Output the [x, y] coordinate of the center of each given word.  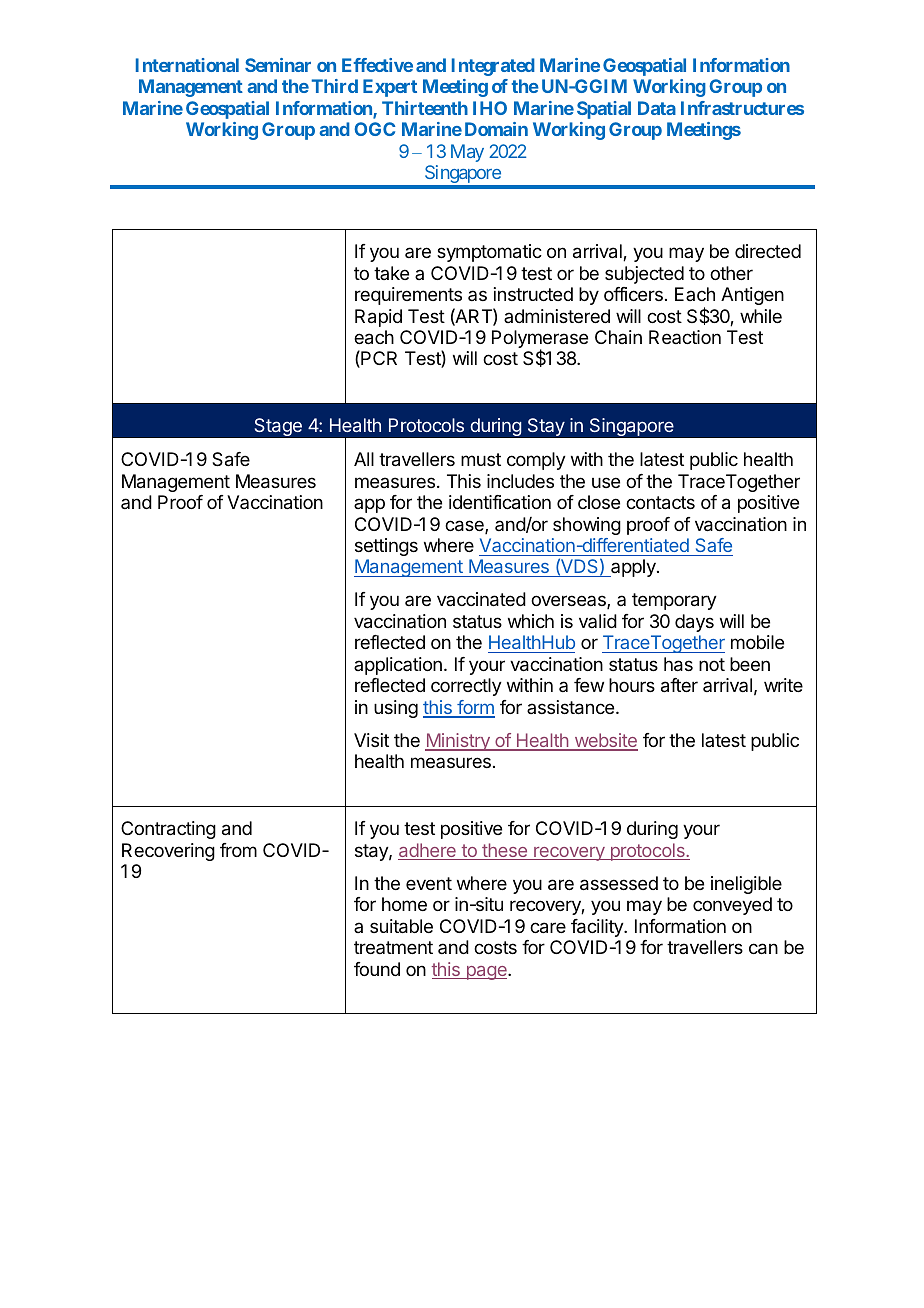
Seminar [278, 65]
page [486, 973]
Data [657, 108]
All [364, 459]
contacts [660, 503]
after [679, 685]
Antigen [752, 296]
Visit [371, 740]
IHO [490, 108]
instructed [533, 294]
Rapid [378, 318]
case [465, 527]
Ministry [458, 742]
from [238, 850]
